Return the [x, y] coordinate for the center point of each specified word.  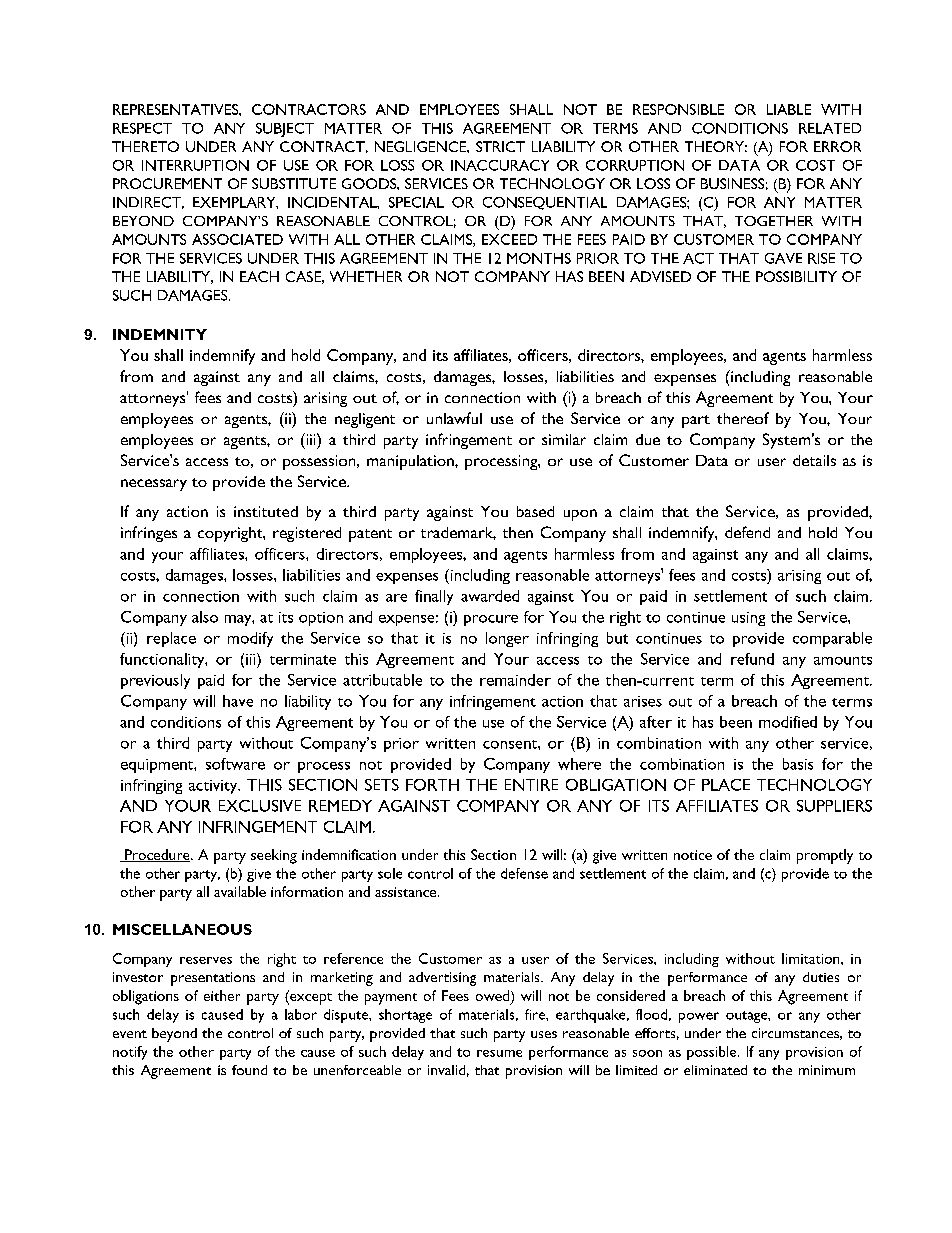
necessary [154, 485]
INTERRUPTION [195, 165]
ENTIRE [531, 785]
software [235, 764]
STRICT [500, 146]
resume [499, 1053]
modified [788, 722]
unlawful [454, 418]
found [249, 1070]
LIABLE [789, 109]
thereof [743, 418]
